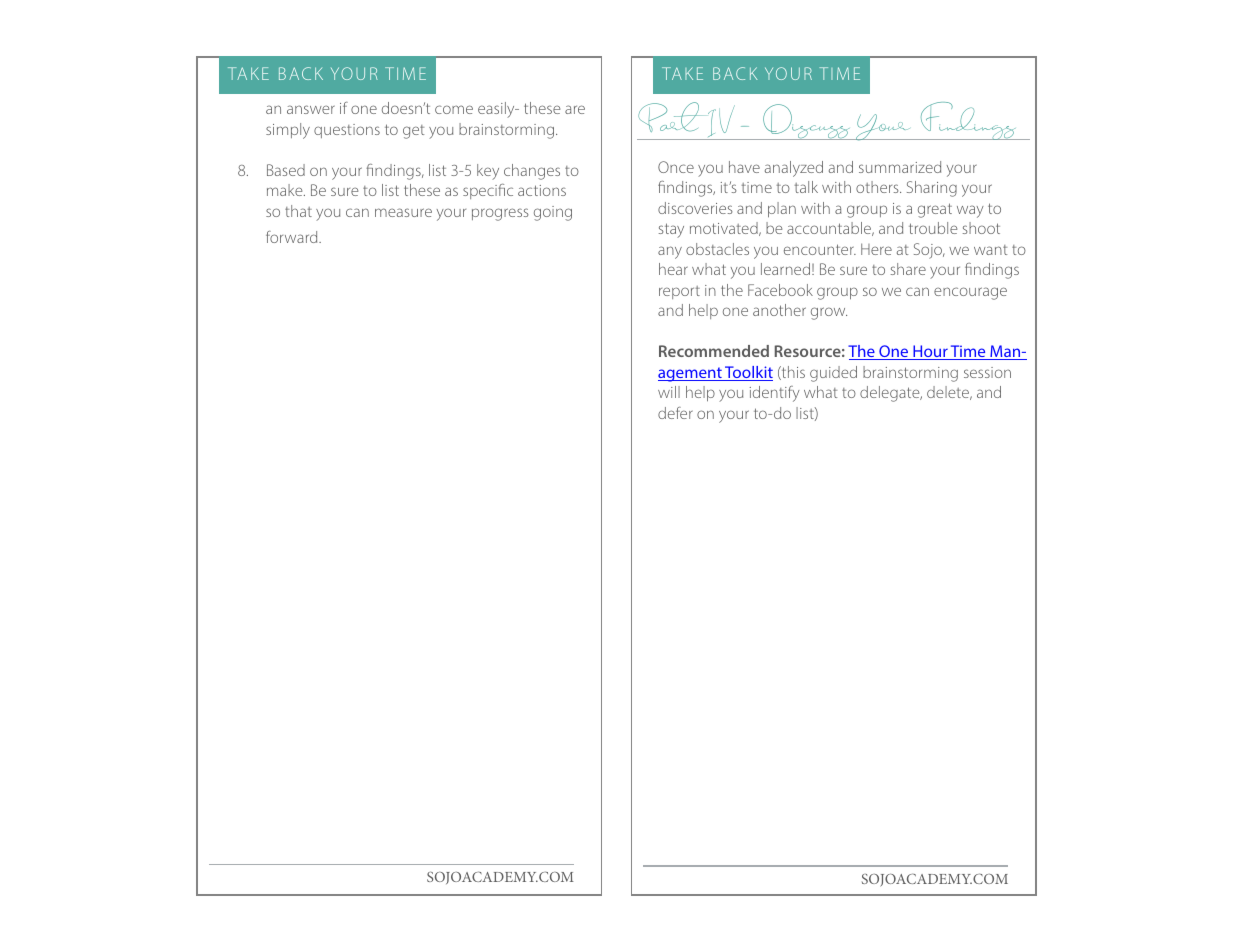 This document has height=952, width=1233. I want to click on questions, so click(347, 131).
